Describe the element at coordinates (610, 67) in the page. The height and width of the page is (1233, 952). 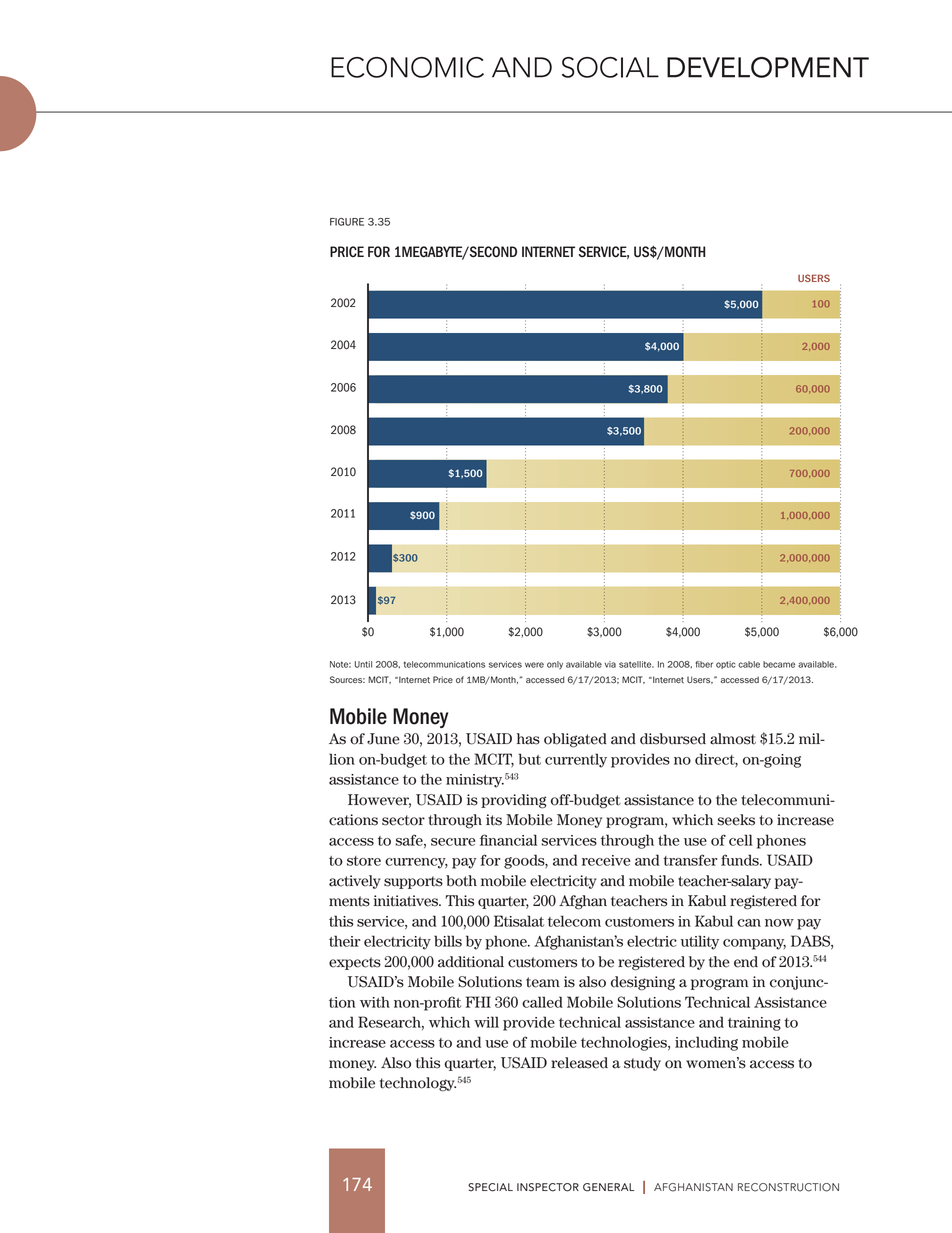
I see `SOCIAL` at that location.
